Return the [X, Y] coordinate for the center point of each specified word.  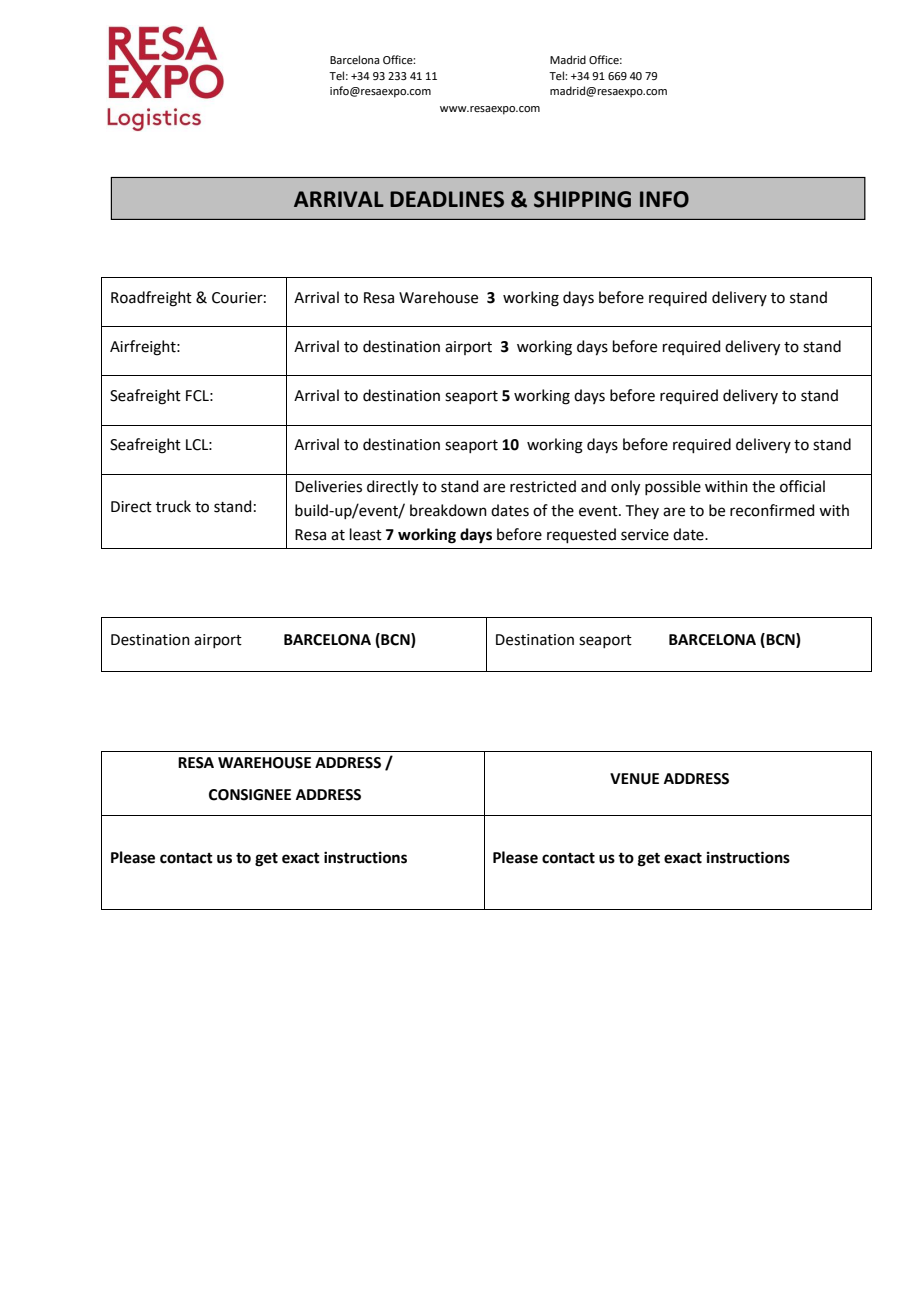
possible [673, 487]
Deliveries [328, 486]
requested [581, 535]
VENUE [634, 779]
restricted [543, 486]
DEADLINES [447, 199]
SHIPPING [582, 199]
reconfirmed [772, 510]
